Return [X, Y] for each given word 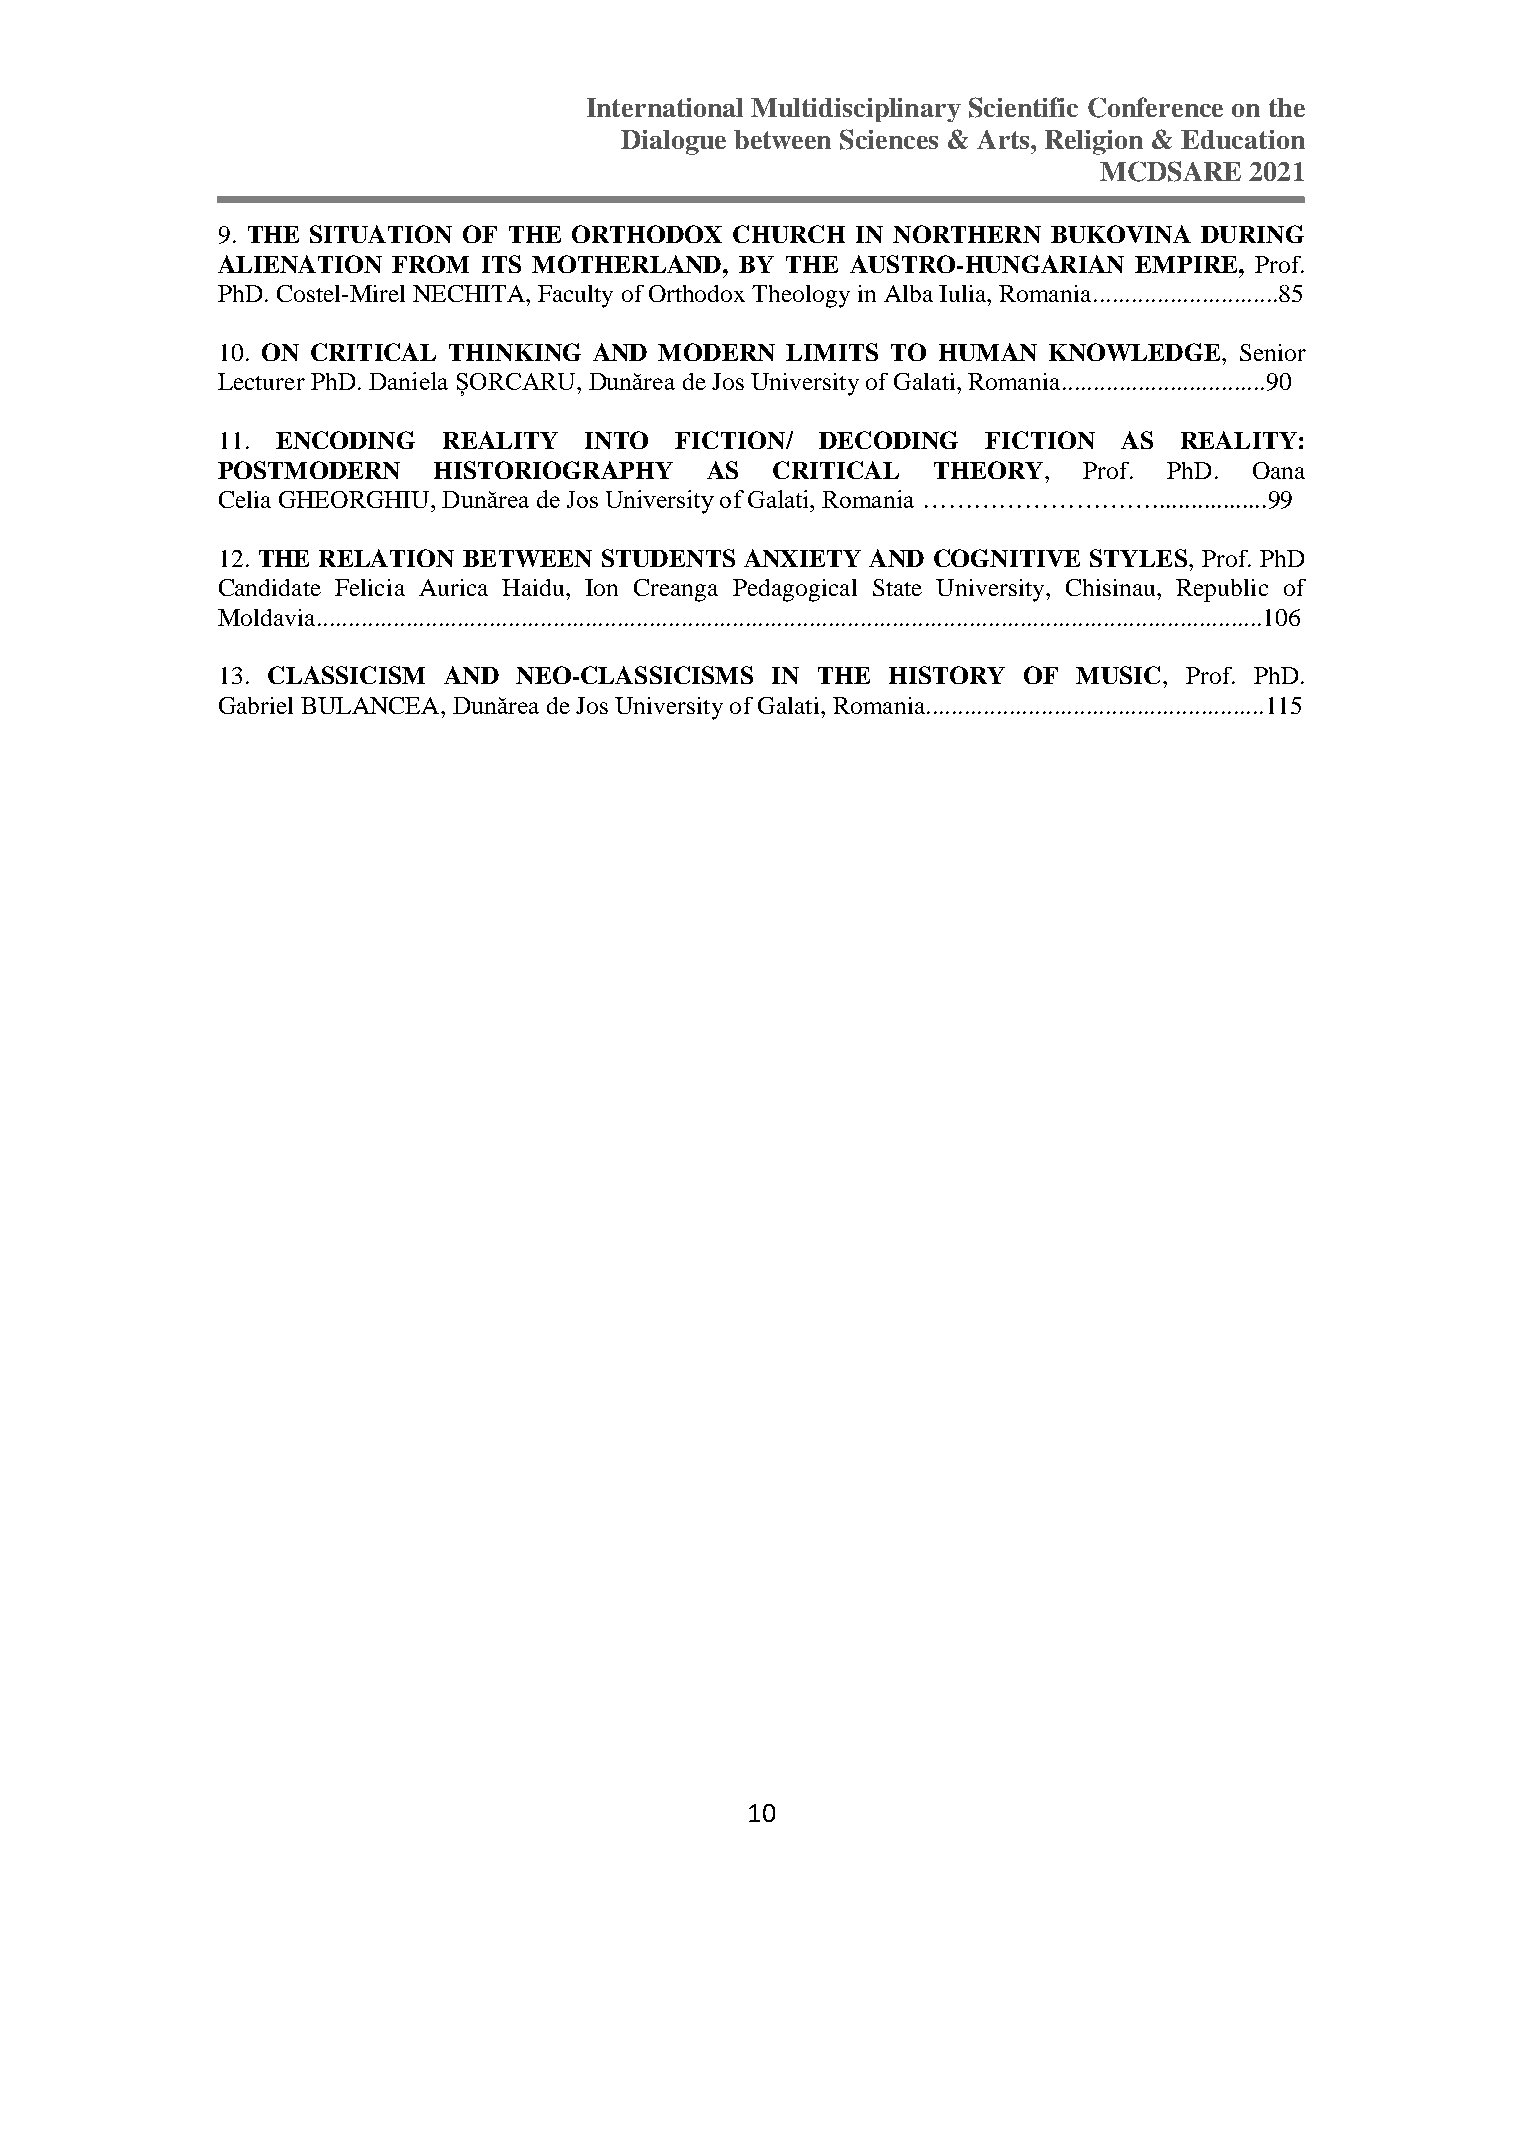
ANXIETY [802, 558]
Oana [1279, 470]
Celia [245, 499]
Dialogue [673, 142]
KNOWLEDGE [1136, 352]
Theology [801, 296]
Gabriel [256, 705]
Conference [1155, 107]
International [665, 107]
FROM [430, 264]
